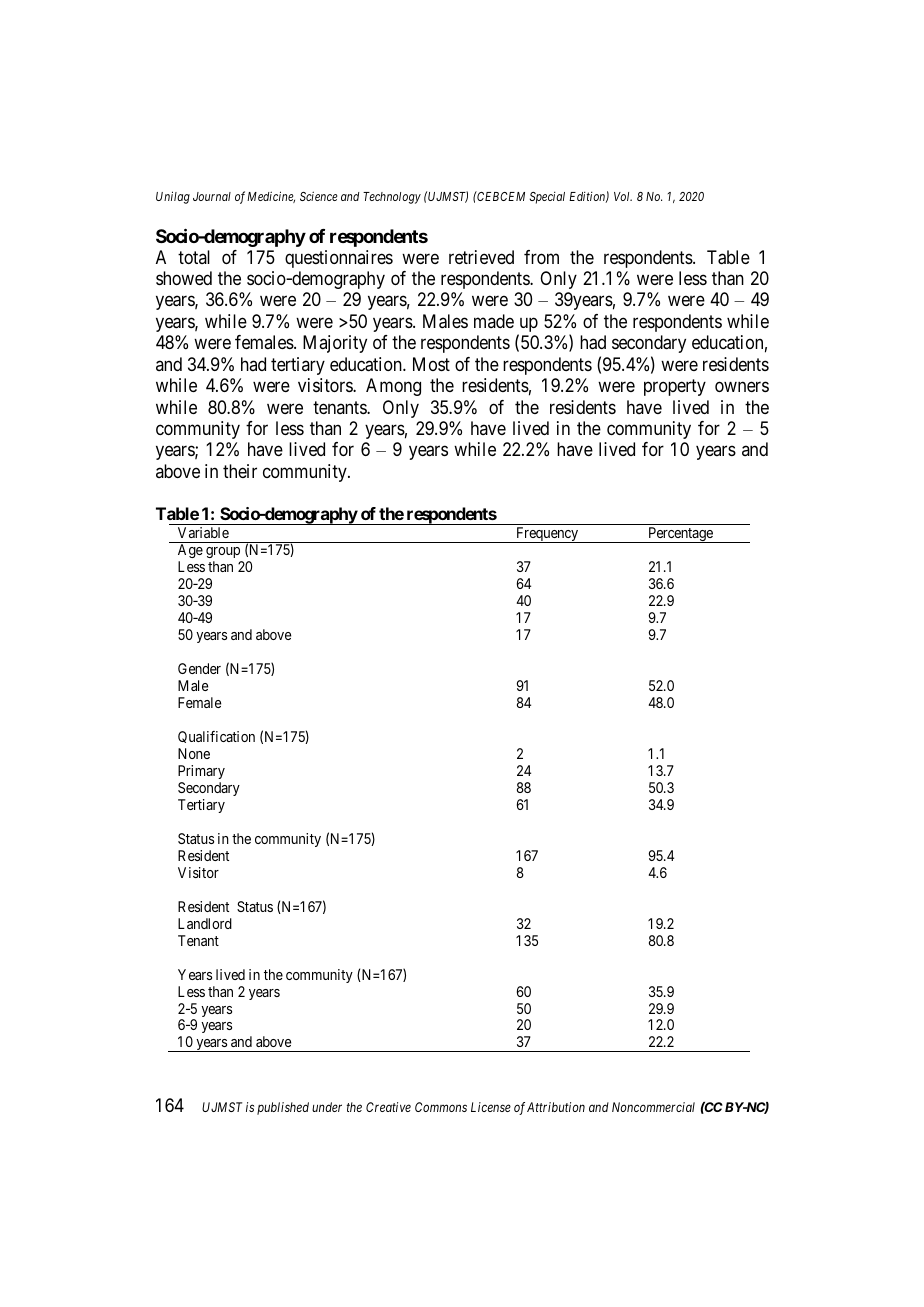 This screenshot has height=1307, width=924. What do you see at coordinates (653, 1107) in the screenshot?
I see `Noncommercial` at bounding box center [653, 1107].
